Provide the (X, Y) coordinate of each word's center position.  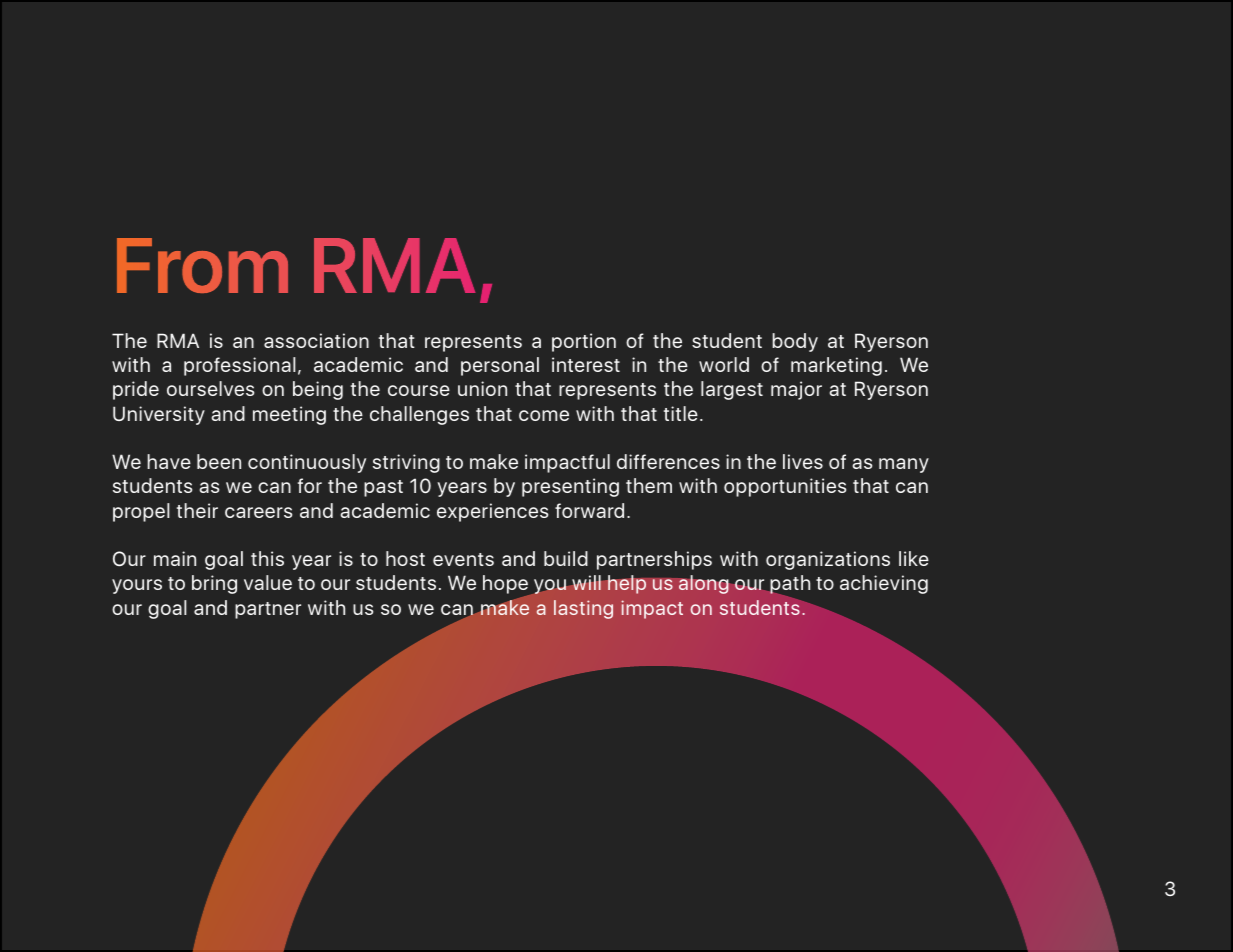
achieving (884, 584)
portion (584, 342)
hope (506, 586)
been (219, 461)
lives (803, 461)
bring (214, 584)
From (202, 265)
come (544, 415)
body (795, 342)
